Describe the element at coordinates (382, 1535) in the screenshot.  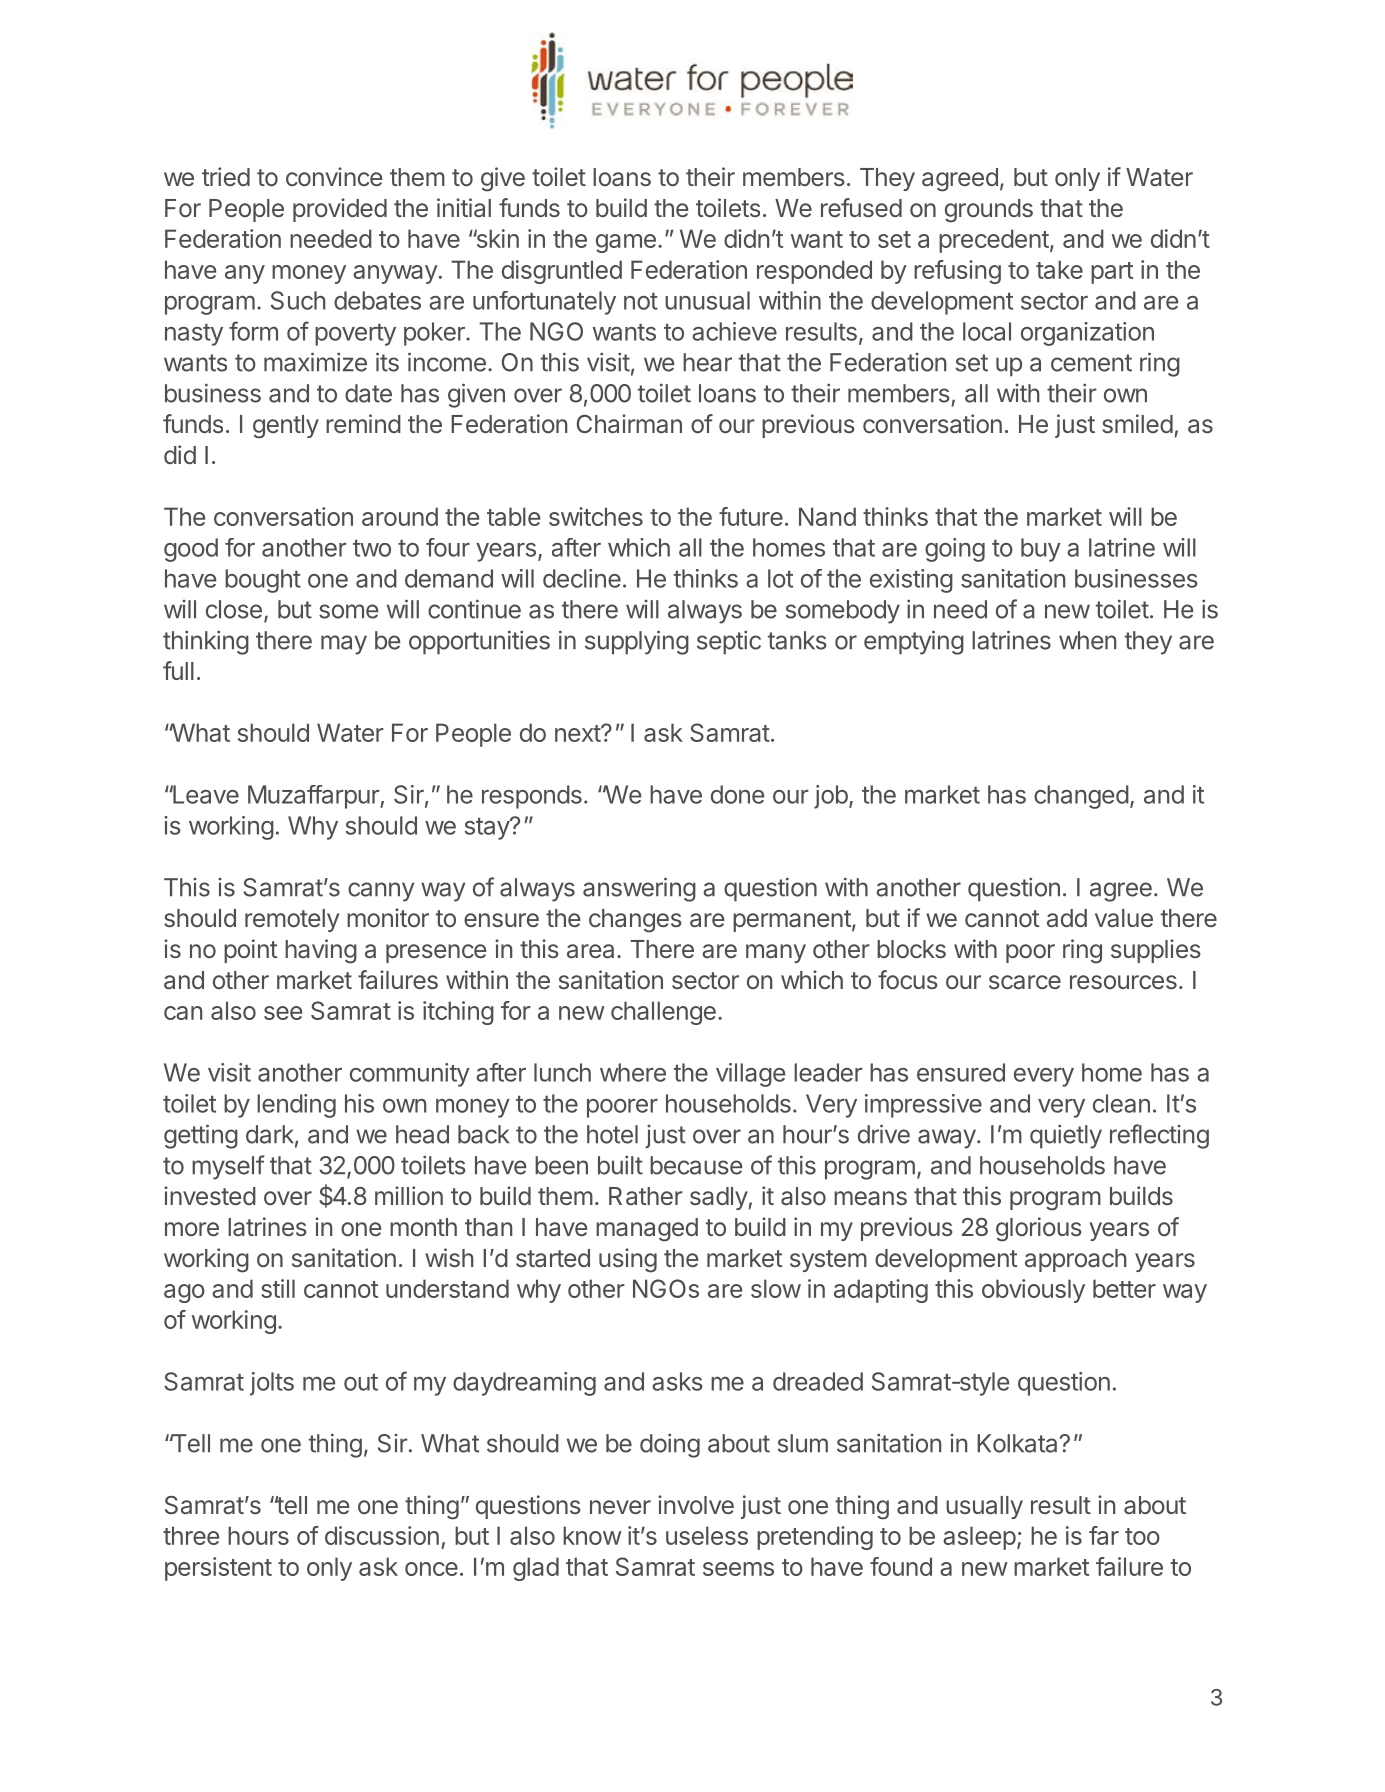
I see `discussion` at that location.
